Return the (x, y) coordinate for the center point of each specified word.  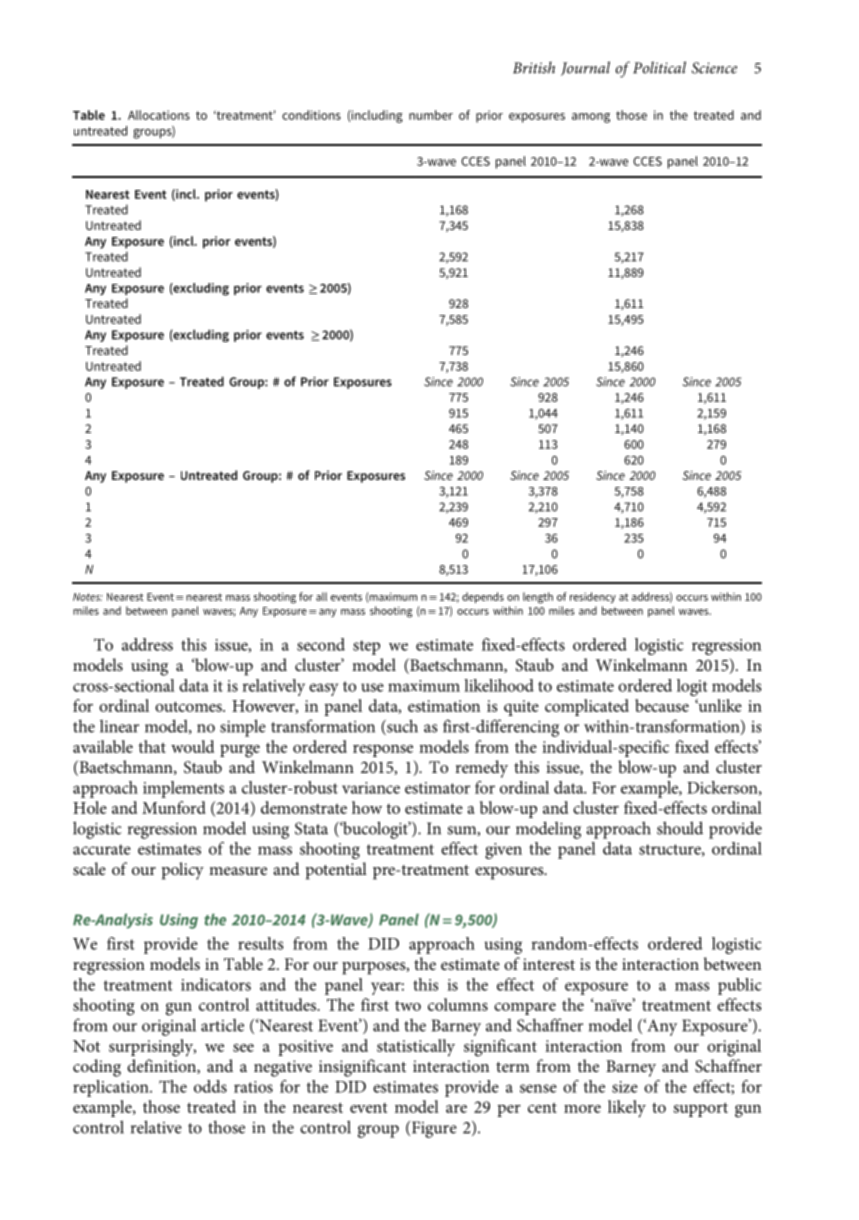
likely (627, 1109)
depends (483, 597)
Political (659, 67)
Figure (433, 1129)
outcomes (189, 706)
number (431, 115)
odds (210, 1086)
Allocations (159, 115)
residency (593, 597)
